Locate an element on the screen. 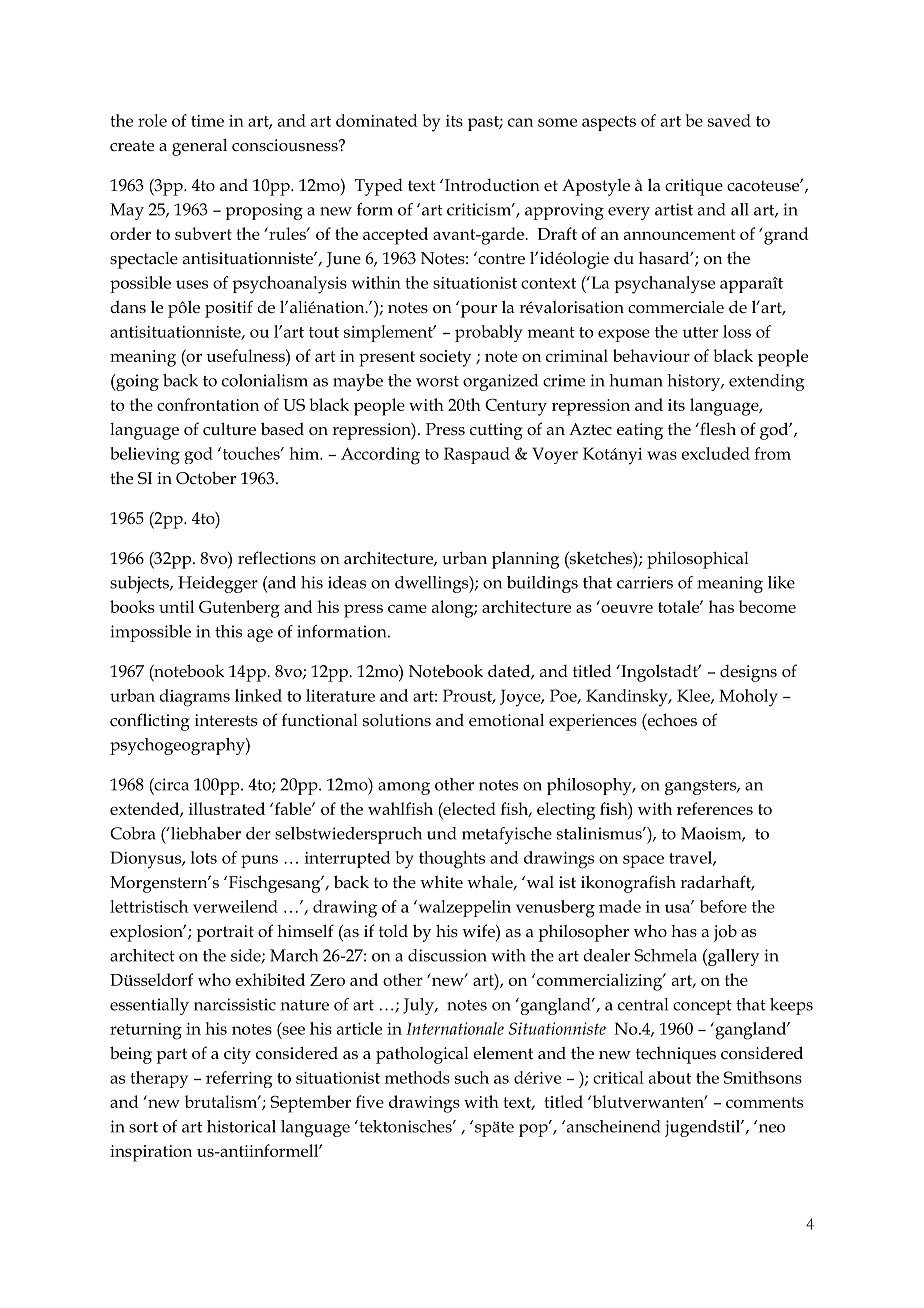 The height and width of the screenshot is (1308, 924). Introduction is located at coordinates (492, 185).
